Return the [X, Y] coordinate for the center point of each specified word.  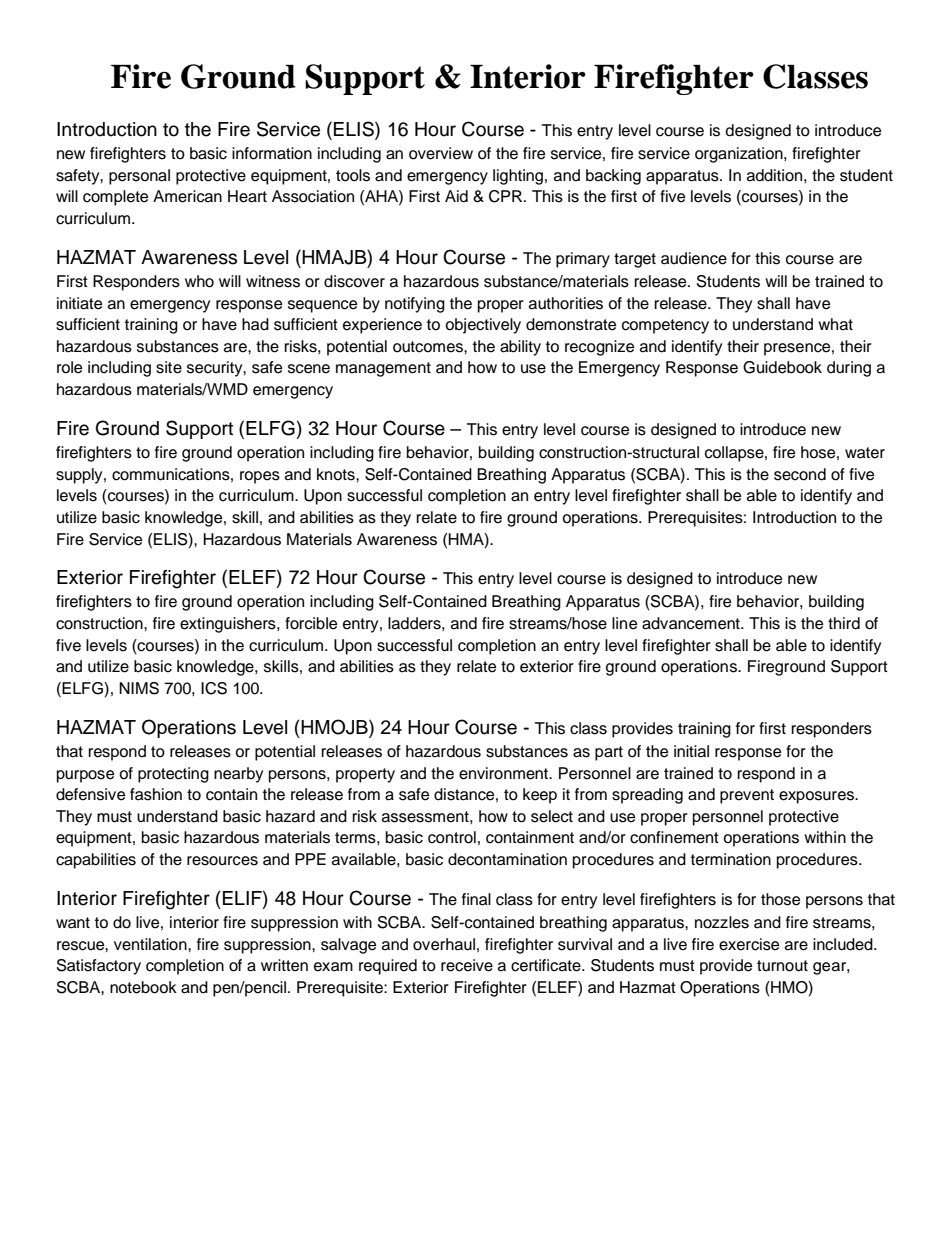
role [69, 367]
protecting [173, 775]
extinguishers [229, 625]
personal [139, 177]
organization [740, 155]
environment [505, 773]
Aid [456, 196]
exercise [749, 944]
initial [691, 751]
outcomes [429, 347]
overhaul [444, 944]
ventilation [151, 944]
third [844, 623]
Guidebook [782, 367]
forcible [311, 623]
